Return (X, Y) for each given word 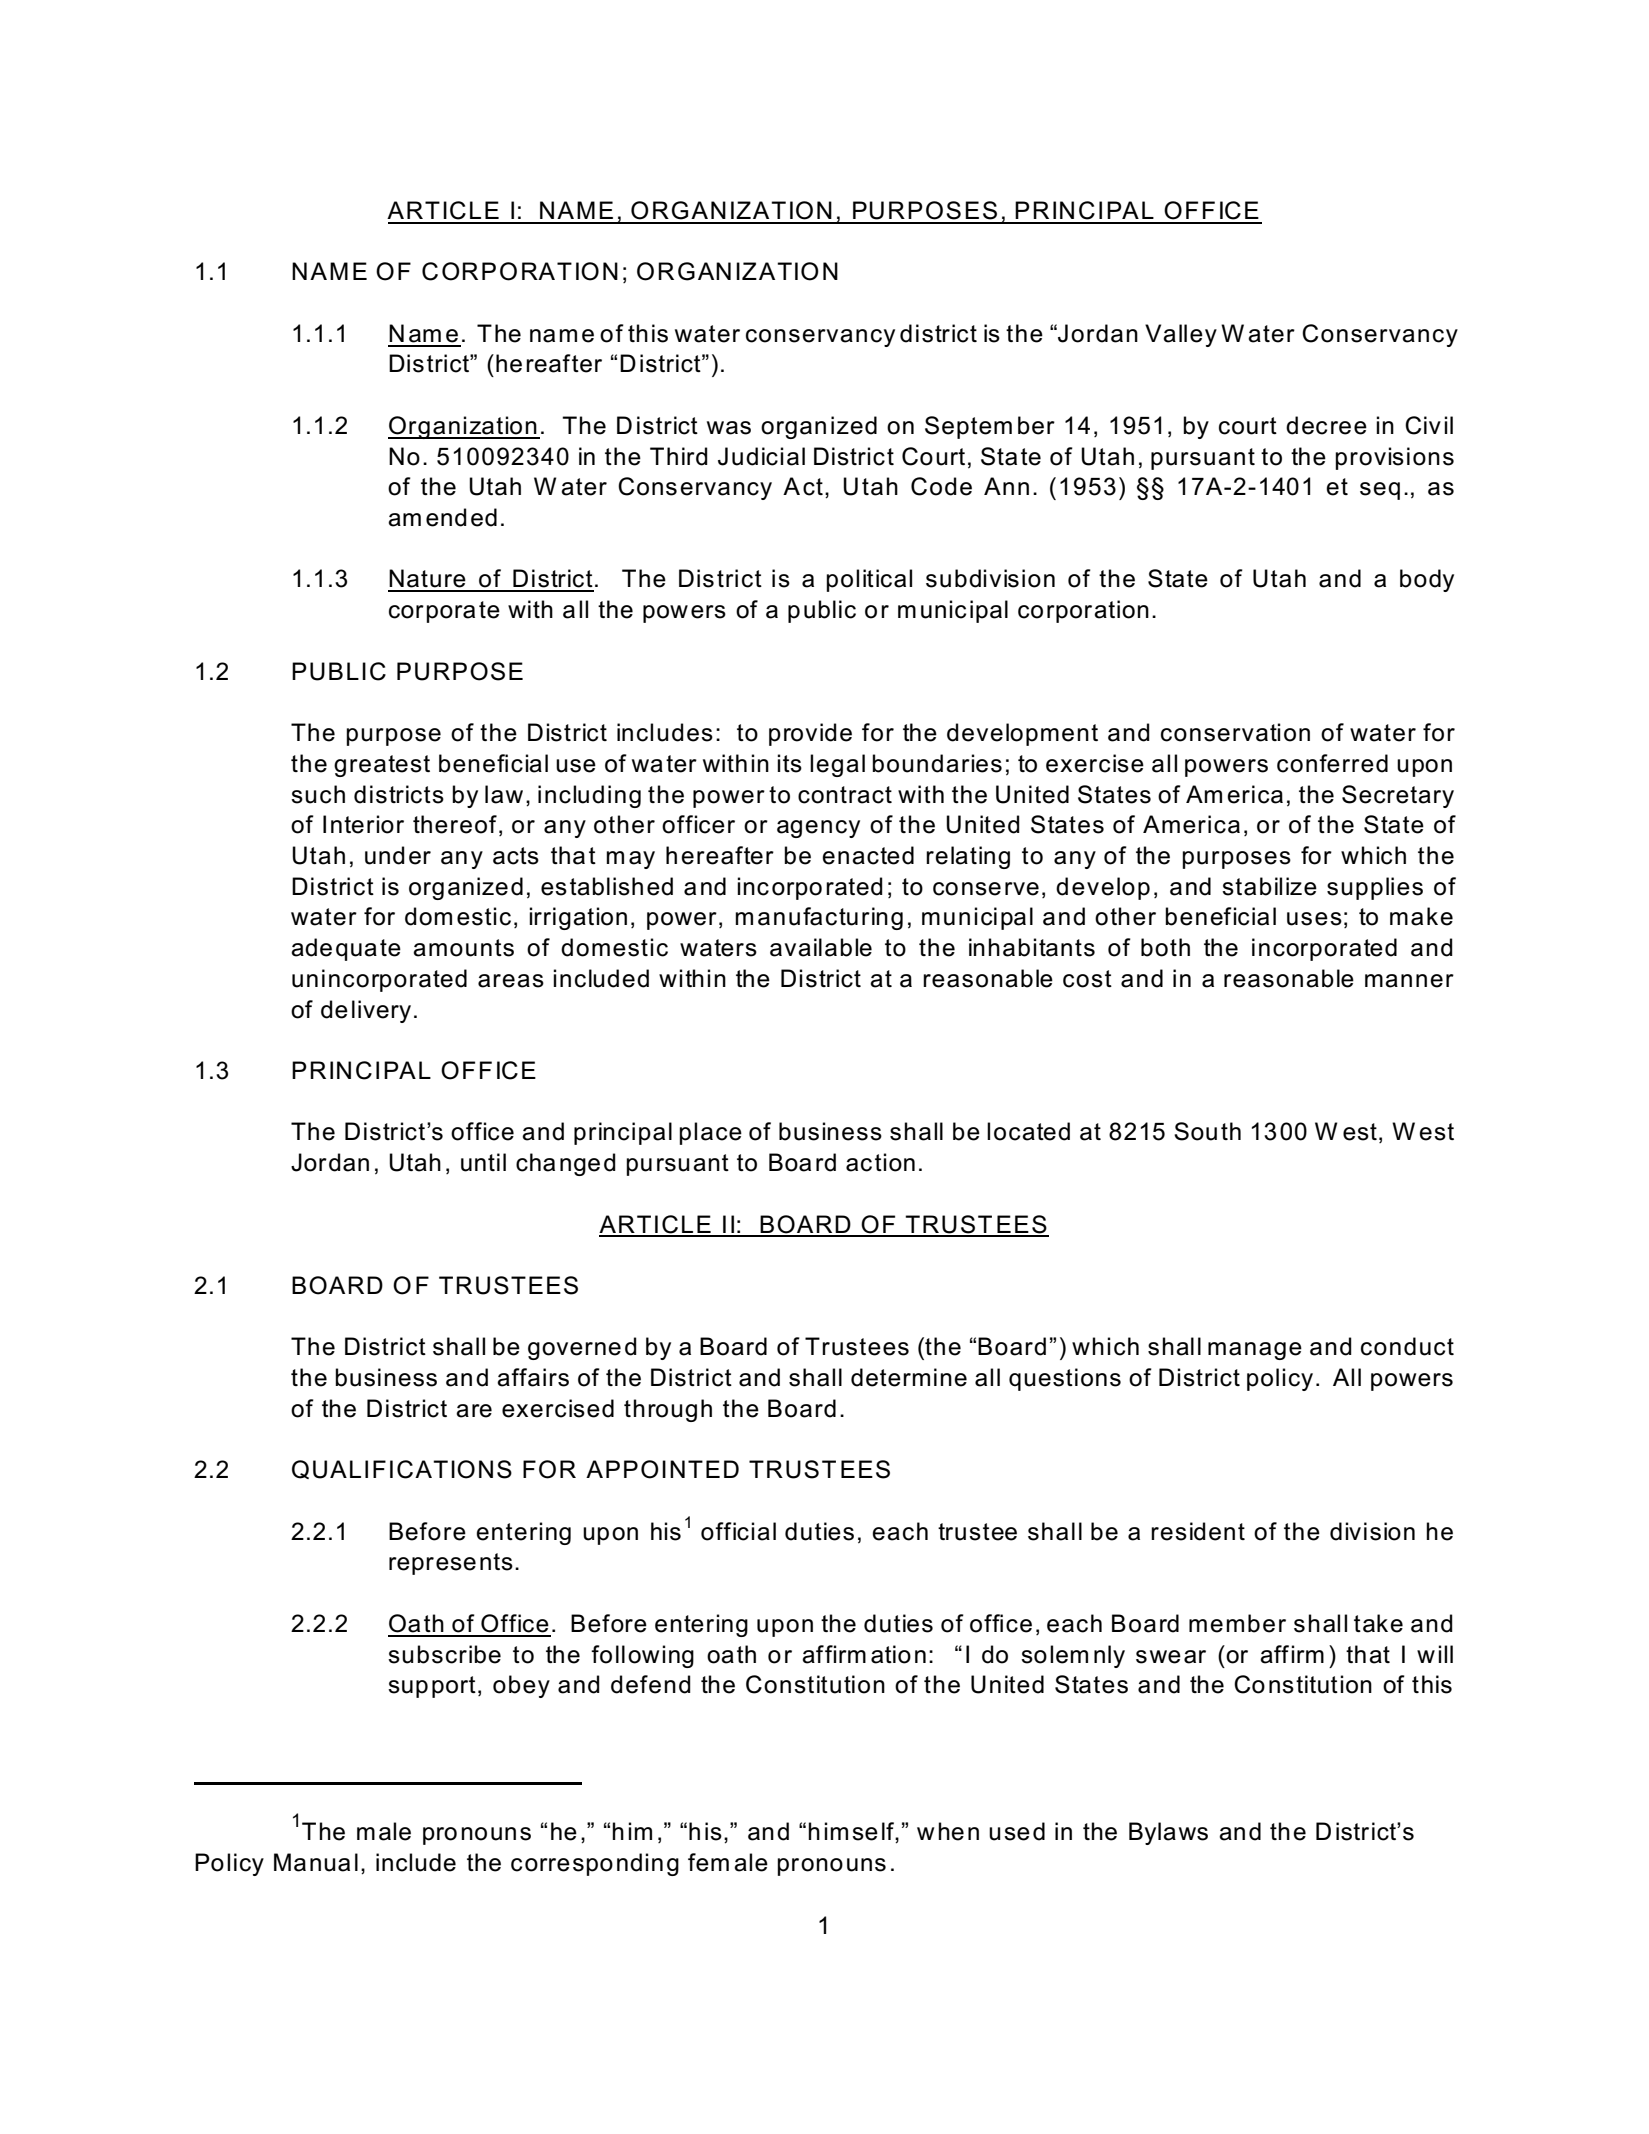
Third (679, 456)
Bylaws (1168, 1833)
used (1017, 1831)
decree (1326, 425)
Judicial (761, 456)
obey (521, 1686)
